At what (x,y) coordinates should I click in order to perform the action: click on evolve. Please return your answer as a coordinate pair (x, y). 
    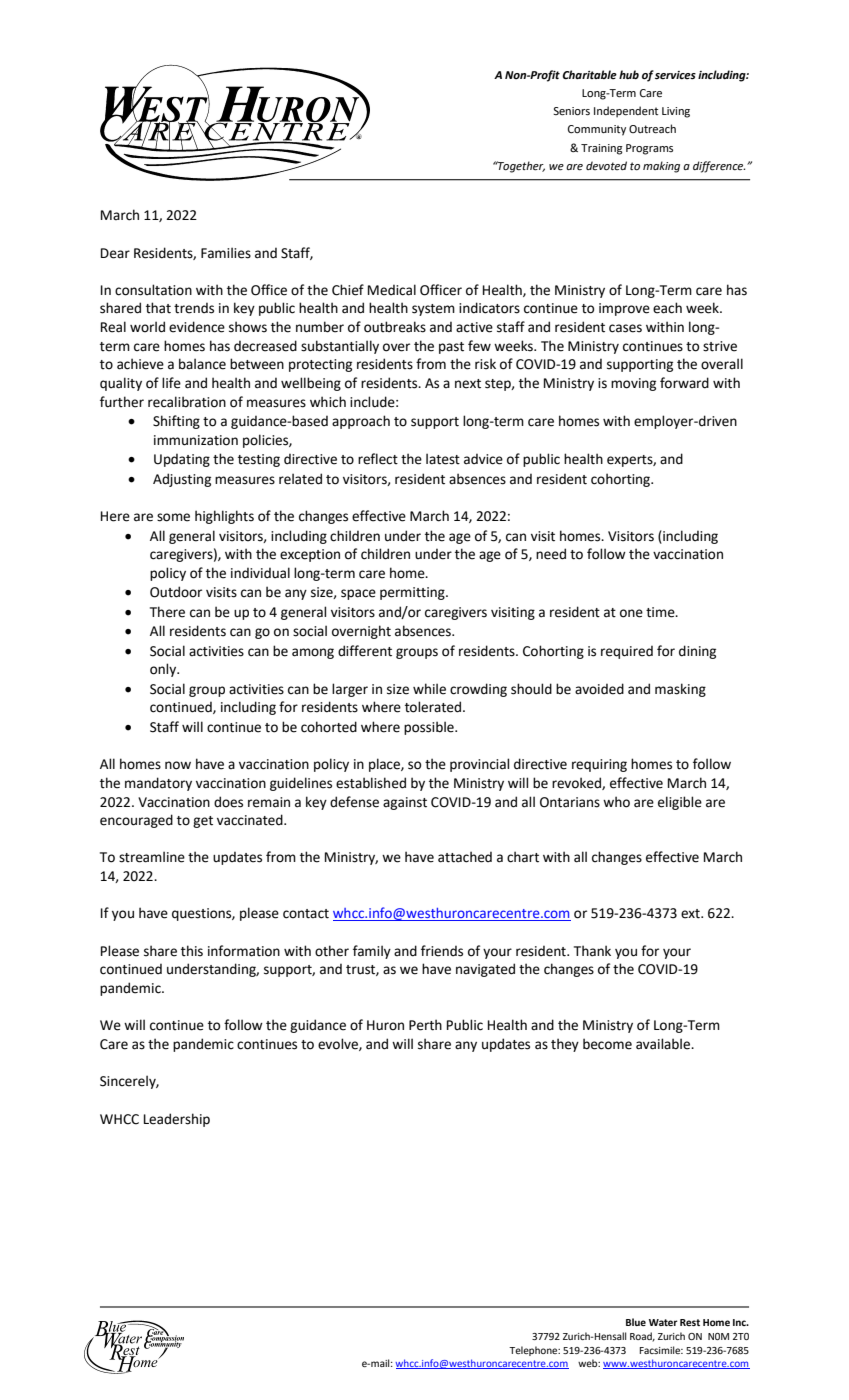
    Looking at the image, I should click on (339, 1044).
